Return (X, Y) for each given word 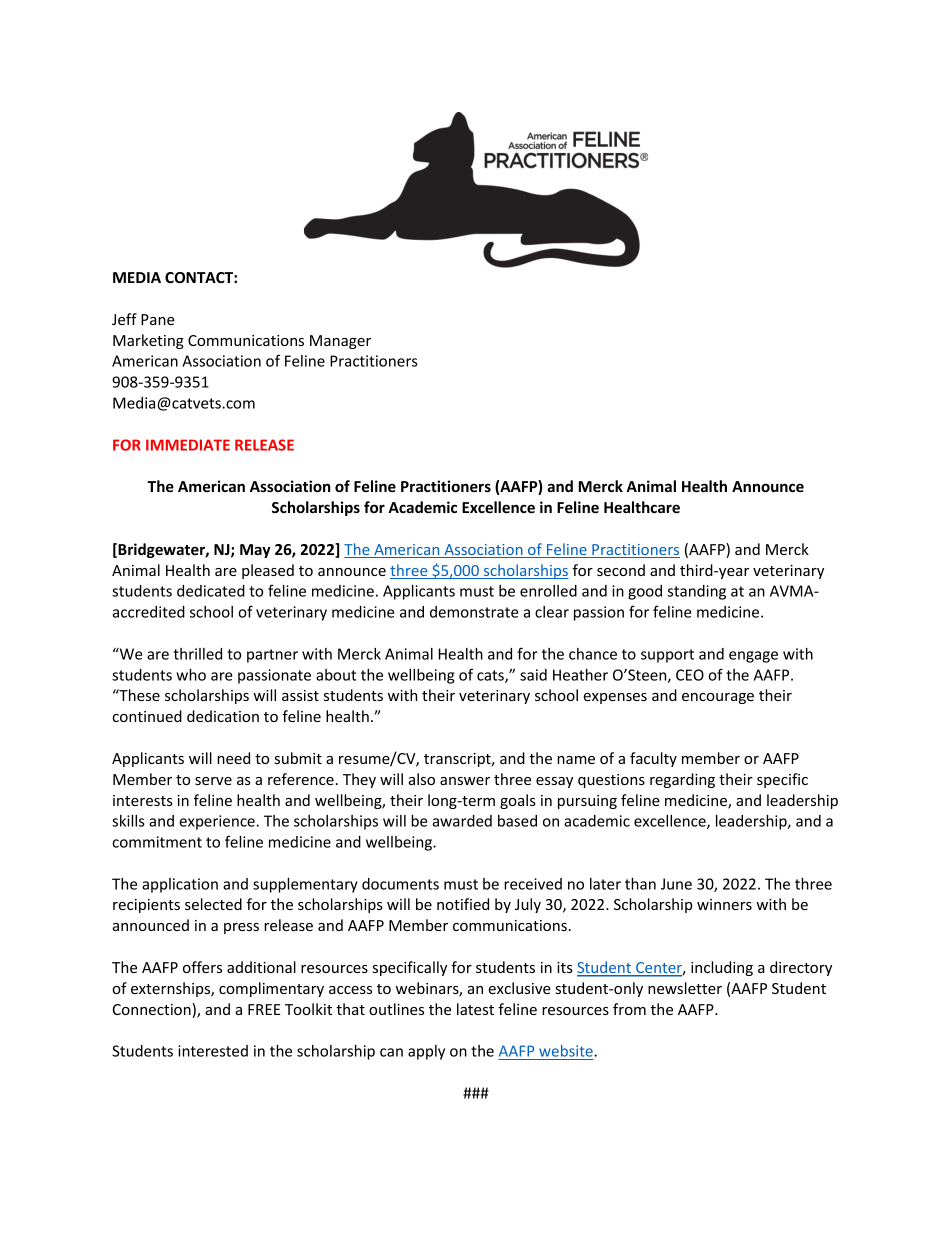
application (180, 885)
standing (697, 592)
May (255, 551)
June (676, 884)
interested (213, 1051)
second (621, 570)
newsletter (685, 988)
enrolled (548, 591)
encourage (718, 698)
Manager (340, 342)
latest (475, 1009)
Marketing (148, 341)
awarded (462, 821)
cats (491, 676)
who (191, 675)
